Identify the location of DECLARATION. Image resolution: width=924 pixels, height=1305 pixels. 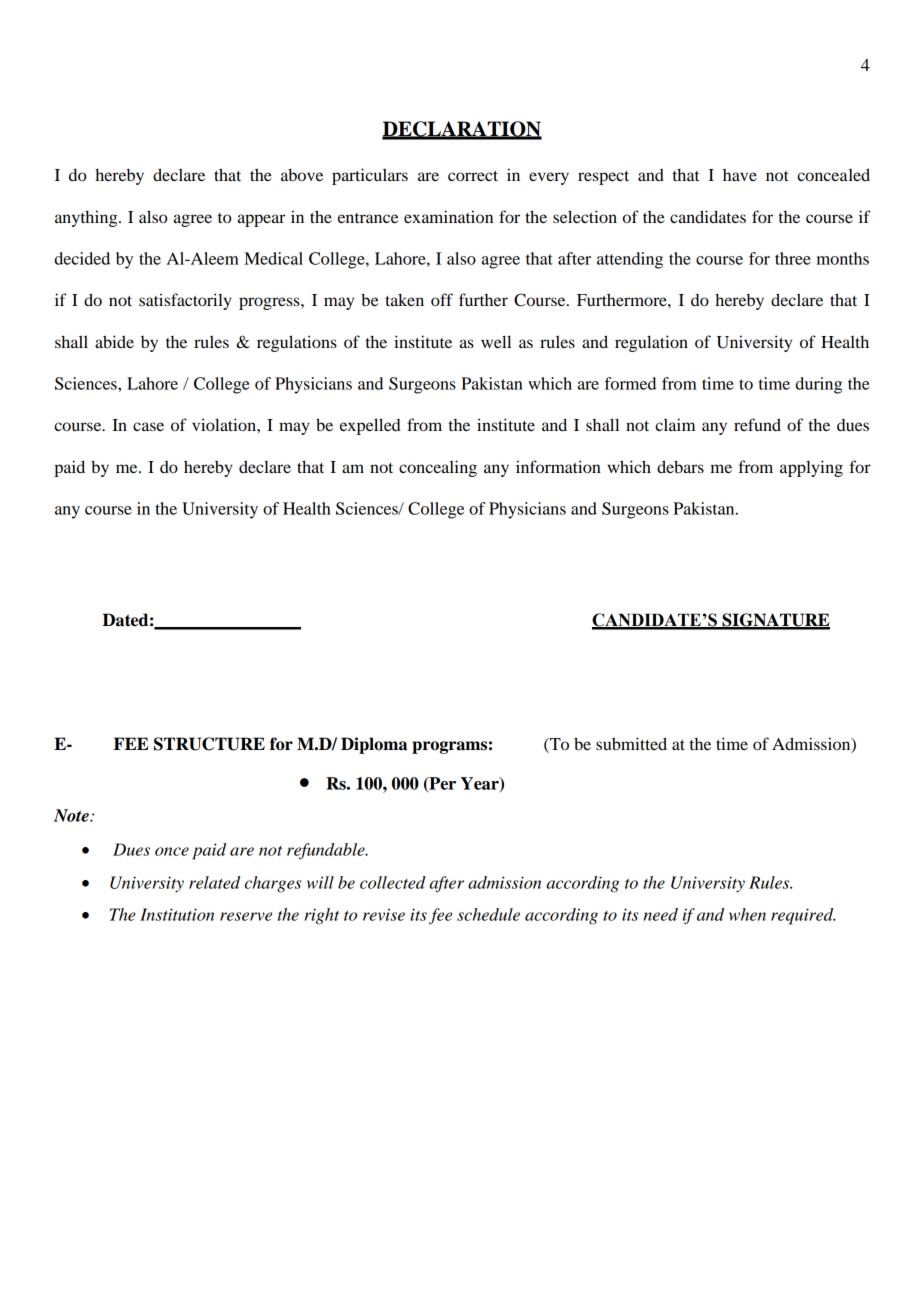
(462, 130).
